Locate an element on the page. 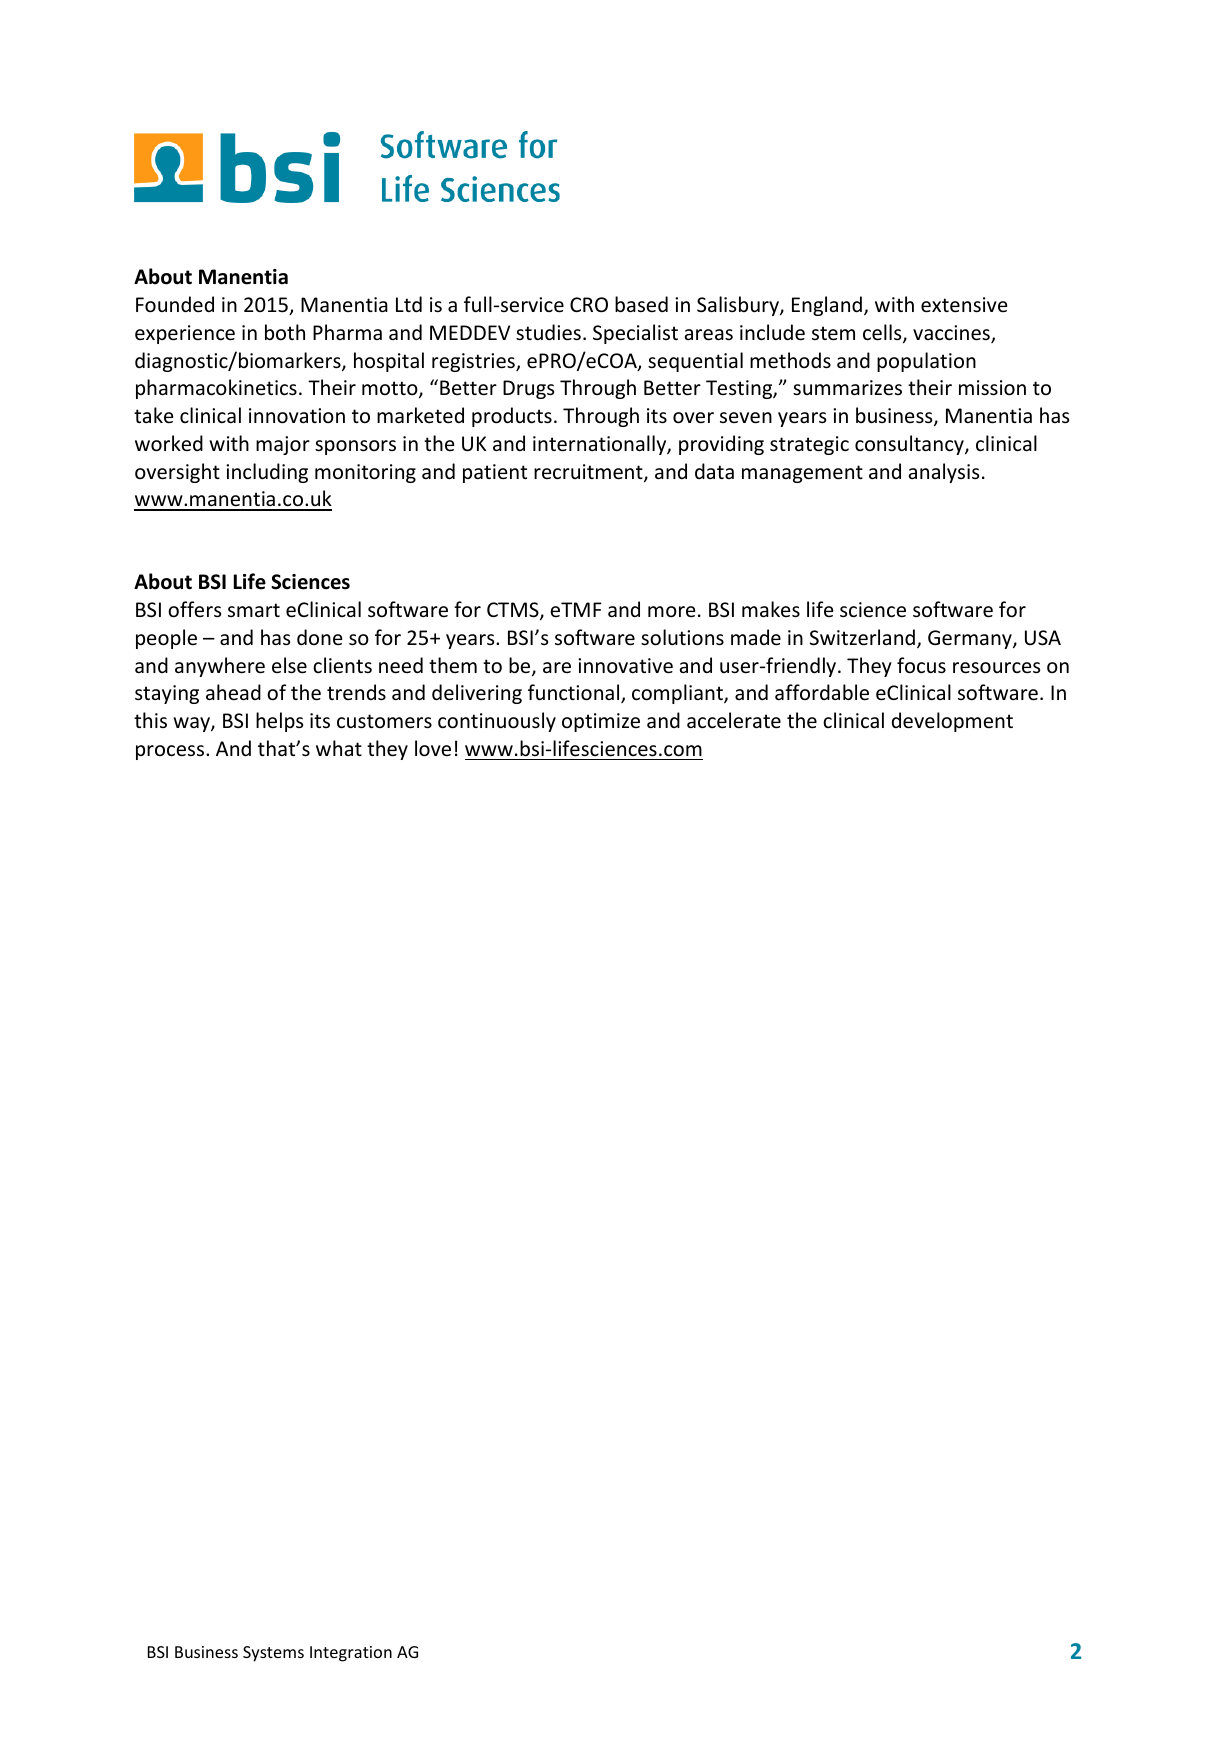 The height and width of the image is (1738, 1229). accelerate is located at coordinates (734, 720).
